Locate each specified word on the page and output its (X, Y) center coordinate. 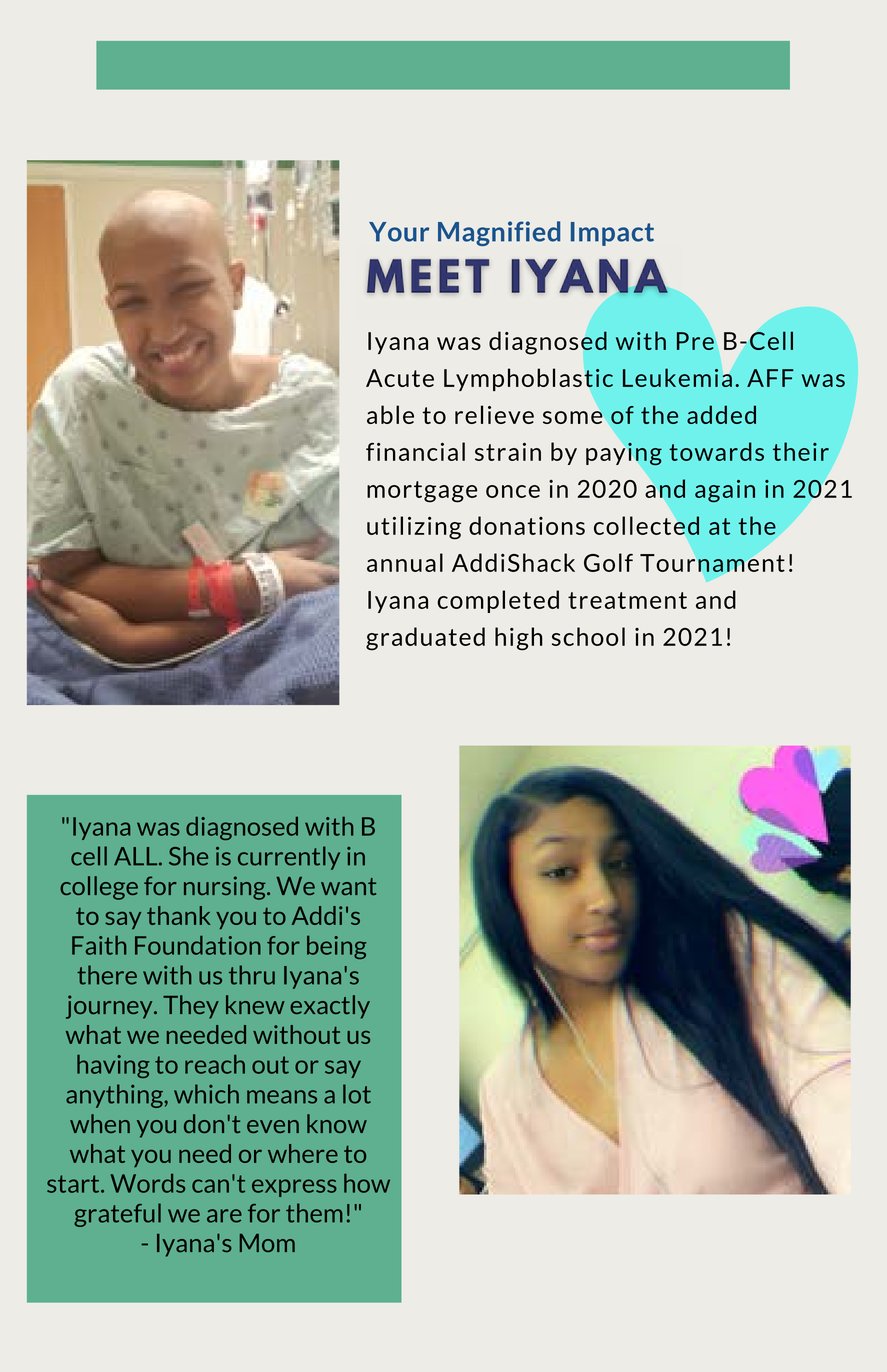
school (588, 636)
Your (399, 232)
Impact (612, 234)
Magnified (499, 233)
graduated (425, 639)
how (367, 1183)
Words (148, 1183)
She (188, 856)
